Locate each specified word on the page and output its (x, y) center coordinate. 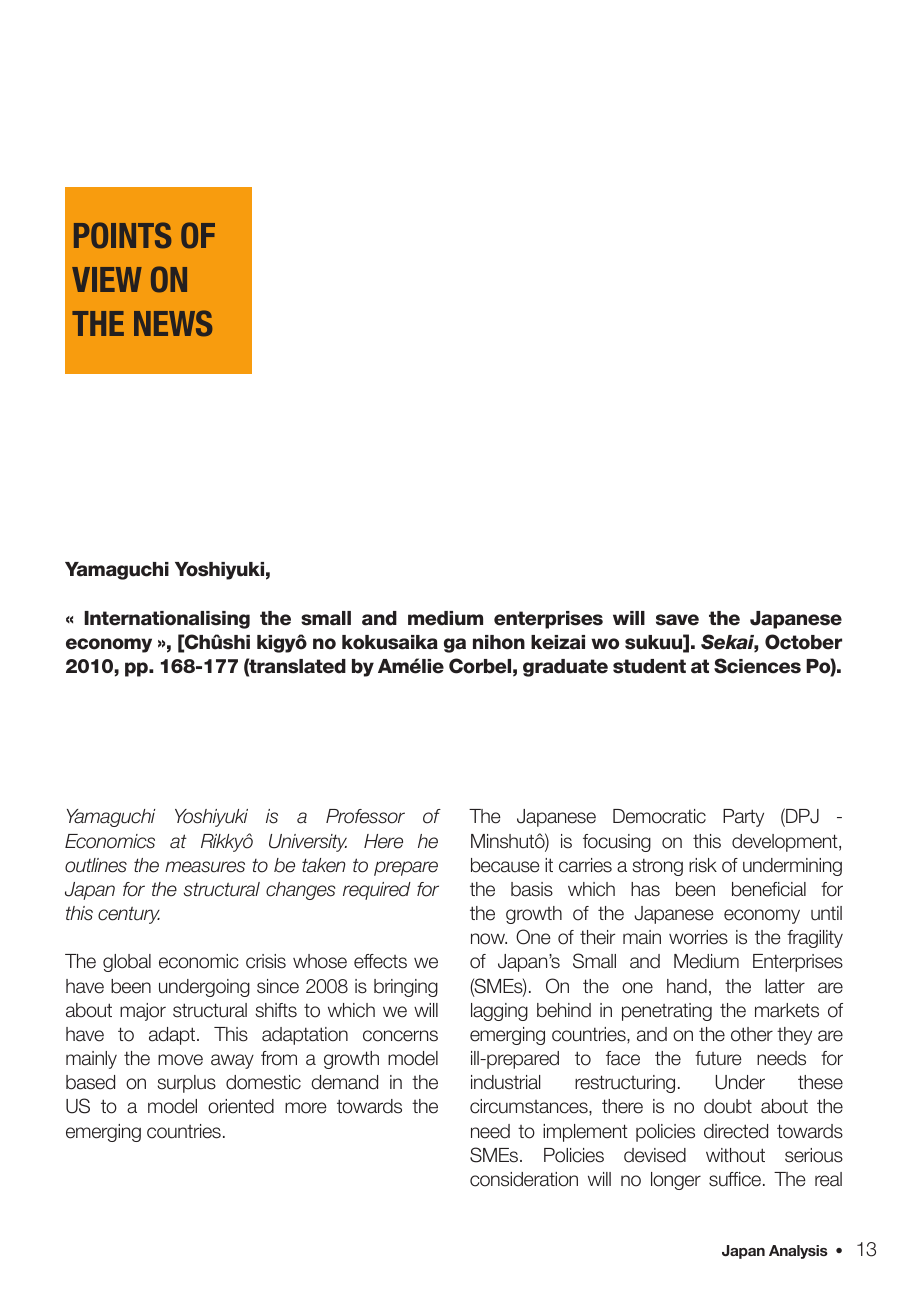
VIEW (107, 279)
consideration (524, 1179)
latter (785, 986)
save (677, 620)
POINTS (122, 235)
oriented (241, 1106)
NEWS (173, 323)
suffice (735, 1179)
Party (743, 818)
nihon (499, 642)
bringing (406, 988)
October (803, 642)
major (143, 1012)
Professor (365, 816)
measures (205, 867)
